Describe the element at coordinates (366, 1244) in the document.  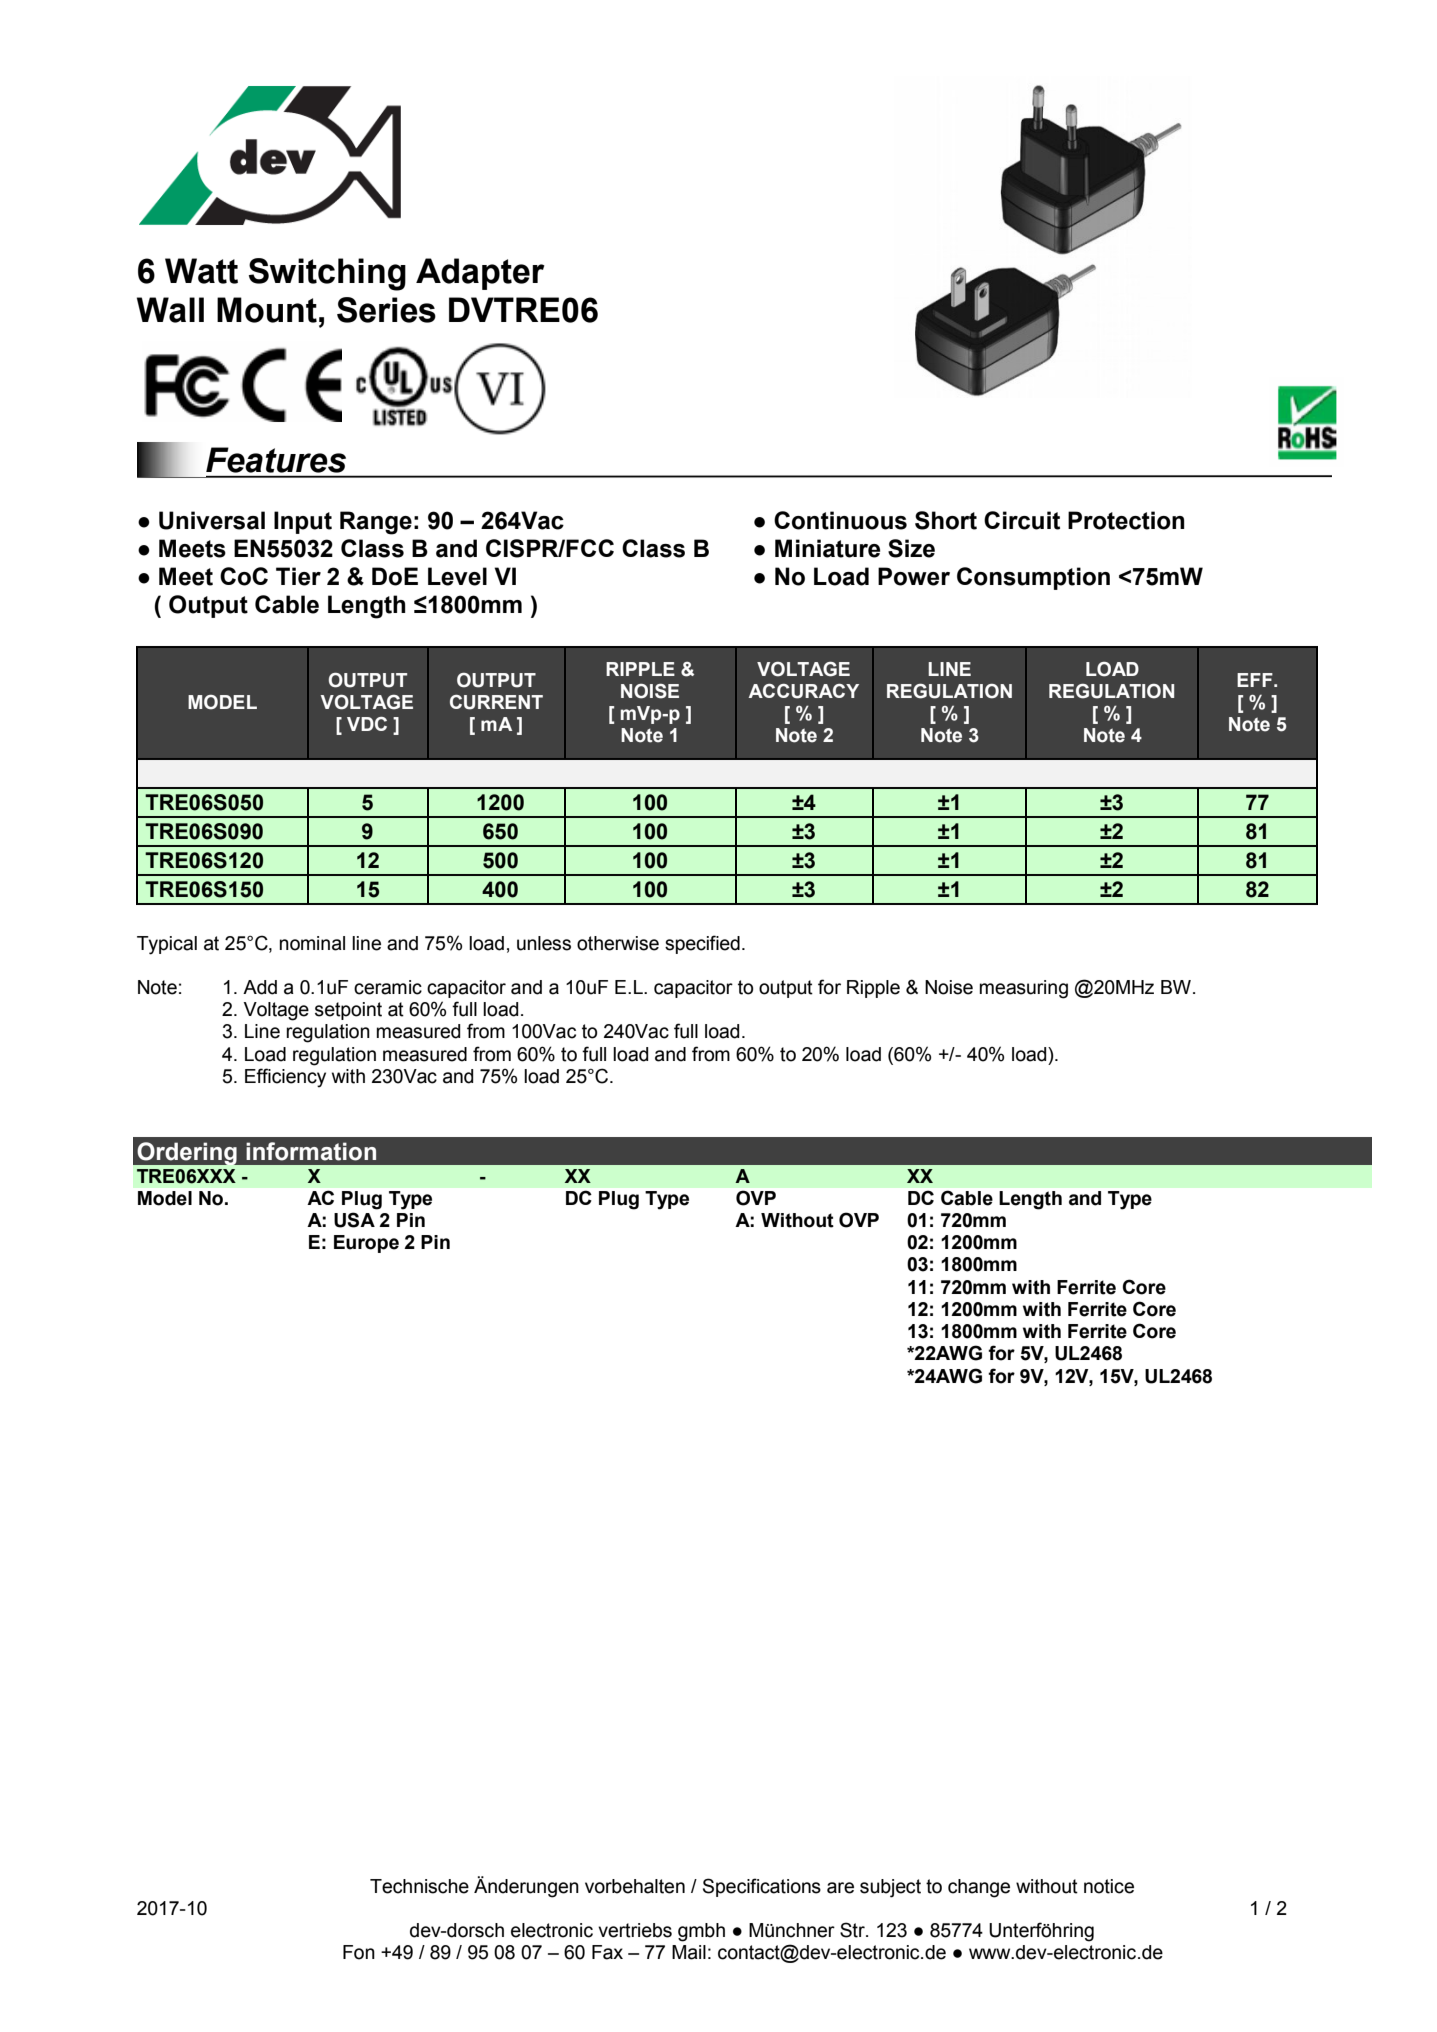
I see `Europe` at that location.
